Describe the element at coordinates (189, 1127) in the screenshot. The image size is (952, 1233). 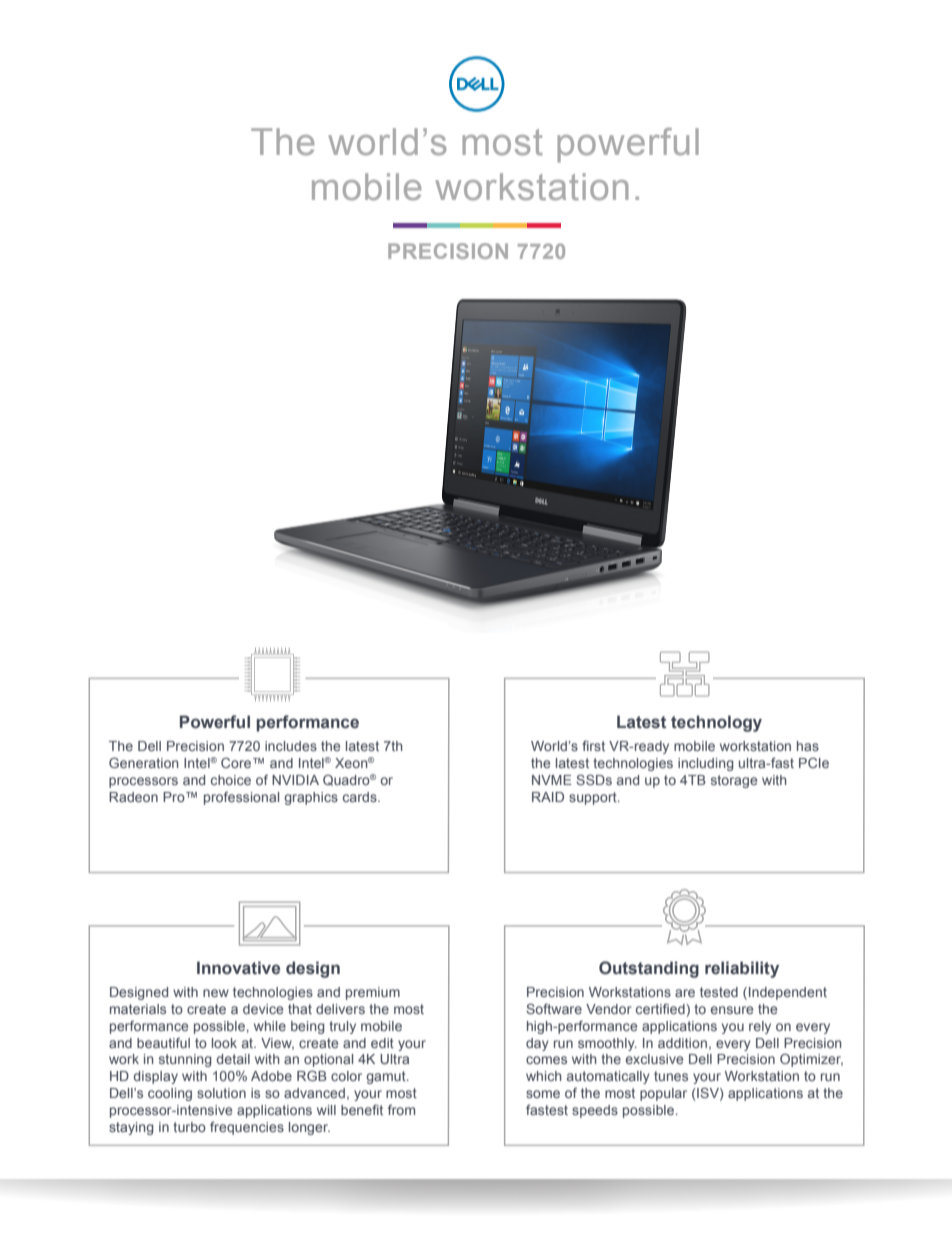
I see `turbo` at that location.
